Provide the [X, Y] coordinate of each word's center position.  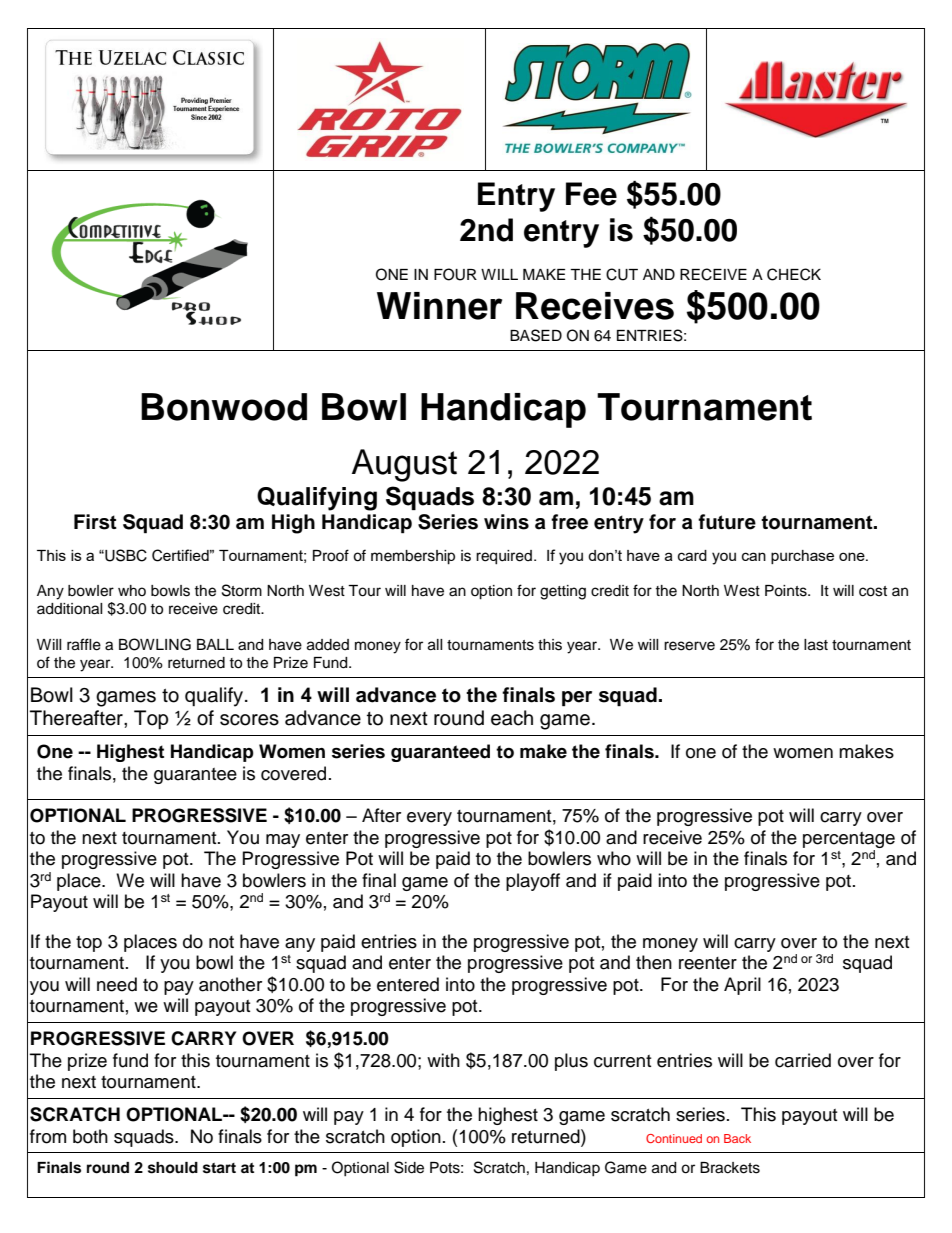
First [95, 522]
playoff [533, 882]
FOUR [455, 274]
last [816, 645]
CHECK [794, 274]
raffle [84, 644]
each [512, 718]
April [742, 986]
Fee [591, 194]
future [727, 522]
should [173, 1168]
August [404, 465]
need [117, 984]
